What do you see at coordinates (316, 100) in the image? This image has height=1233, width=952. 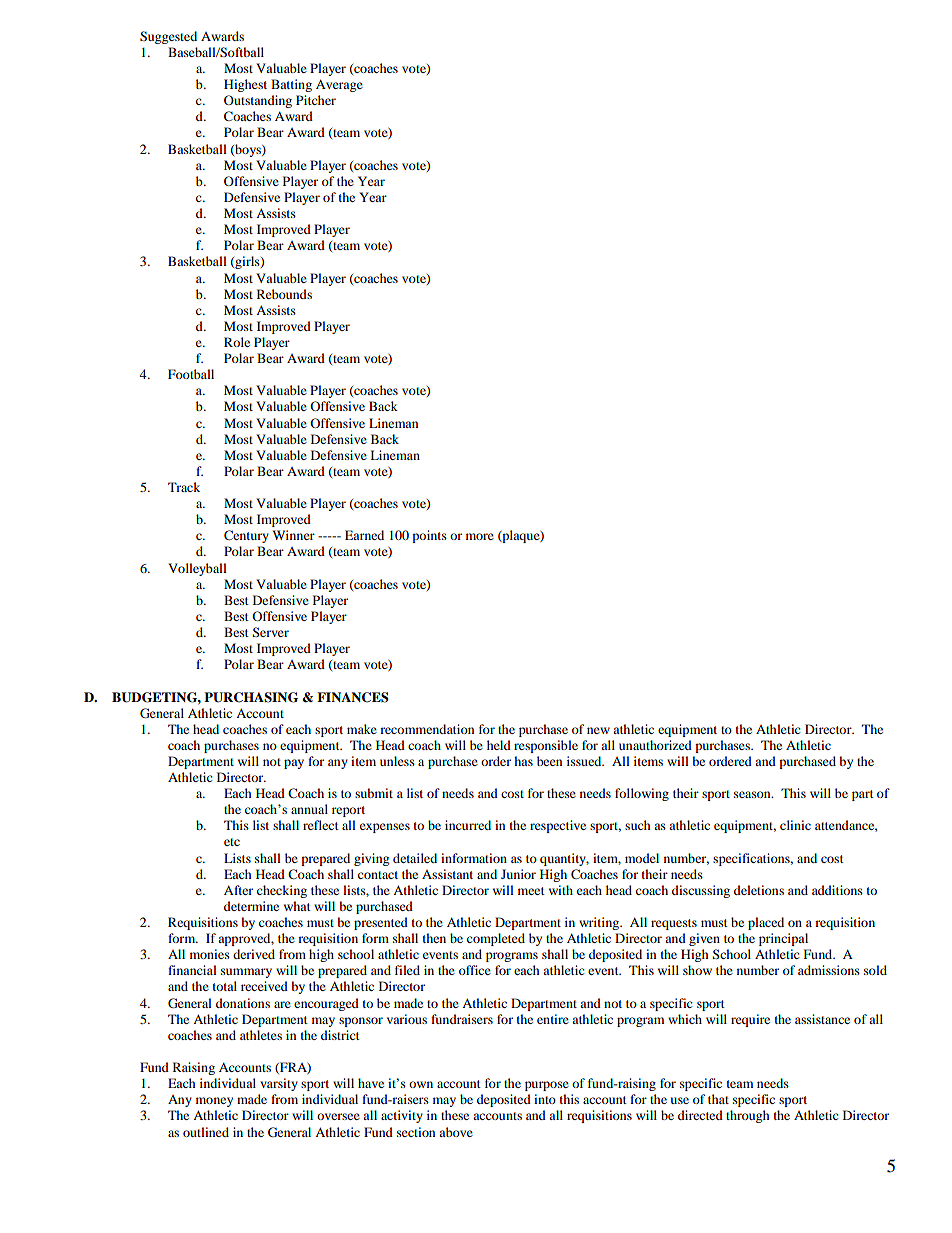 I see `Pitcher` at bounding box center [316, 100].
